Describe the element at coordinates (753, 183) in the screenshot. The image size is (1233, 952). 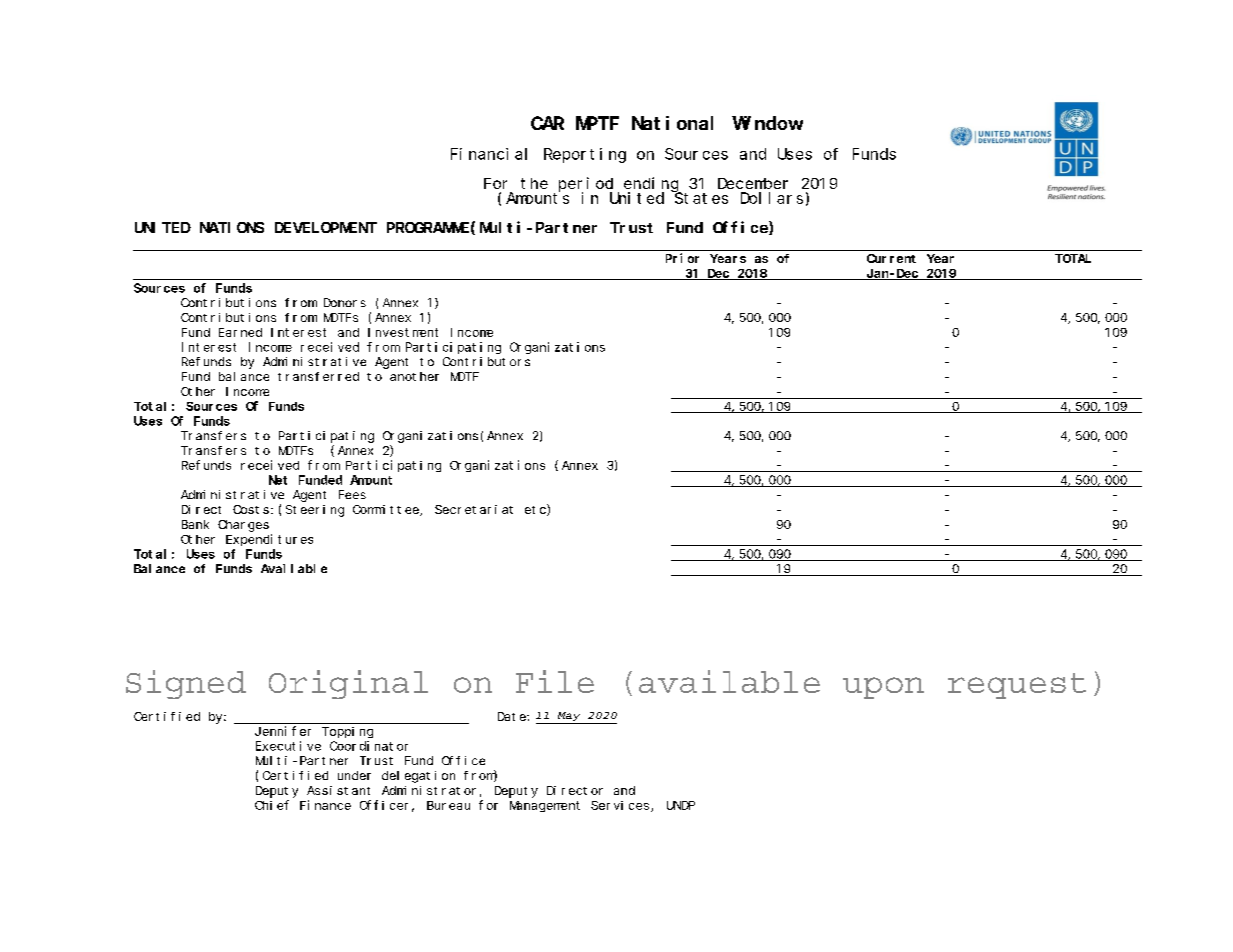
I see `December` at that location.
